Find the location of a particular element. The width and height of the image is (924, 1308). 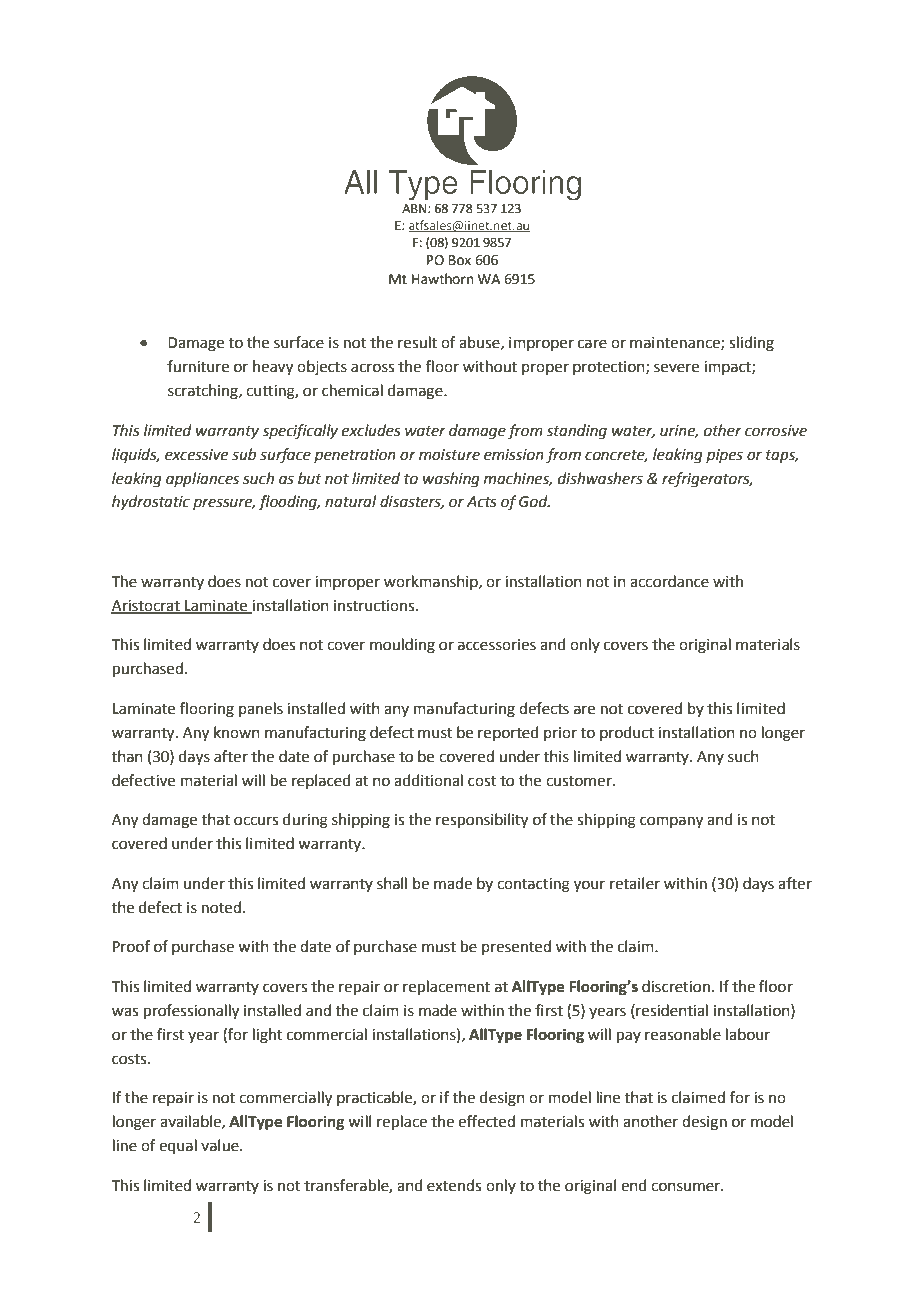

moisture is located at coordinates (449, 455).
